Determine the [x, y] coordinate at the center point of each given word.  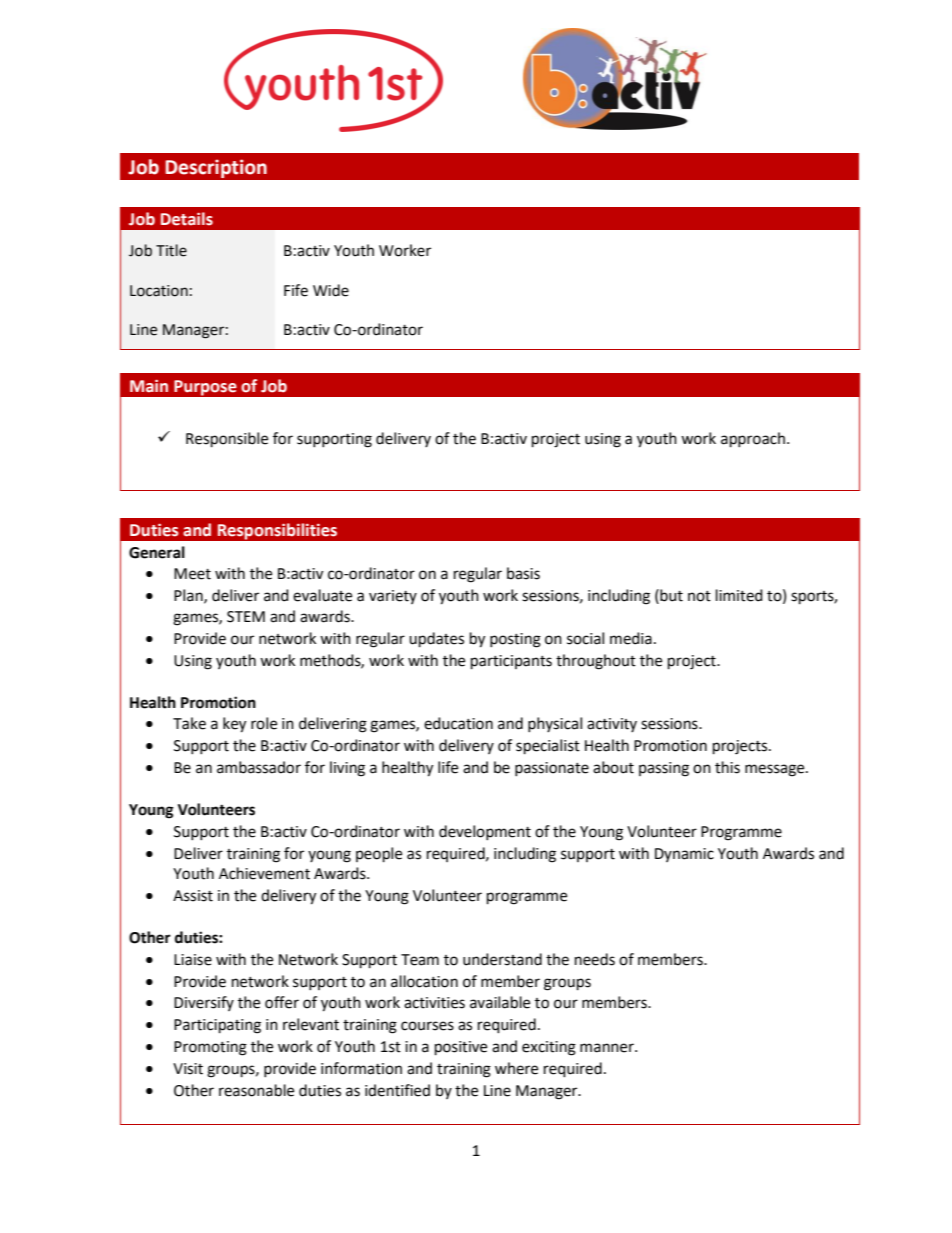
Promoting [210, 1048]
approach [753, 440]
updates [436, 640]
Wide [331, 290]
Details [187, 219]
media [631, 638]
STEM [246, 617]
